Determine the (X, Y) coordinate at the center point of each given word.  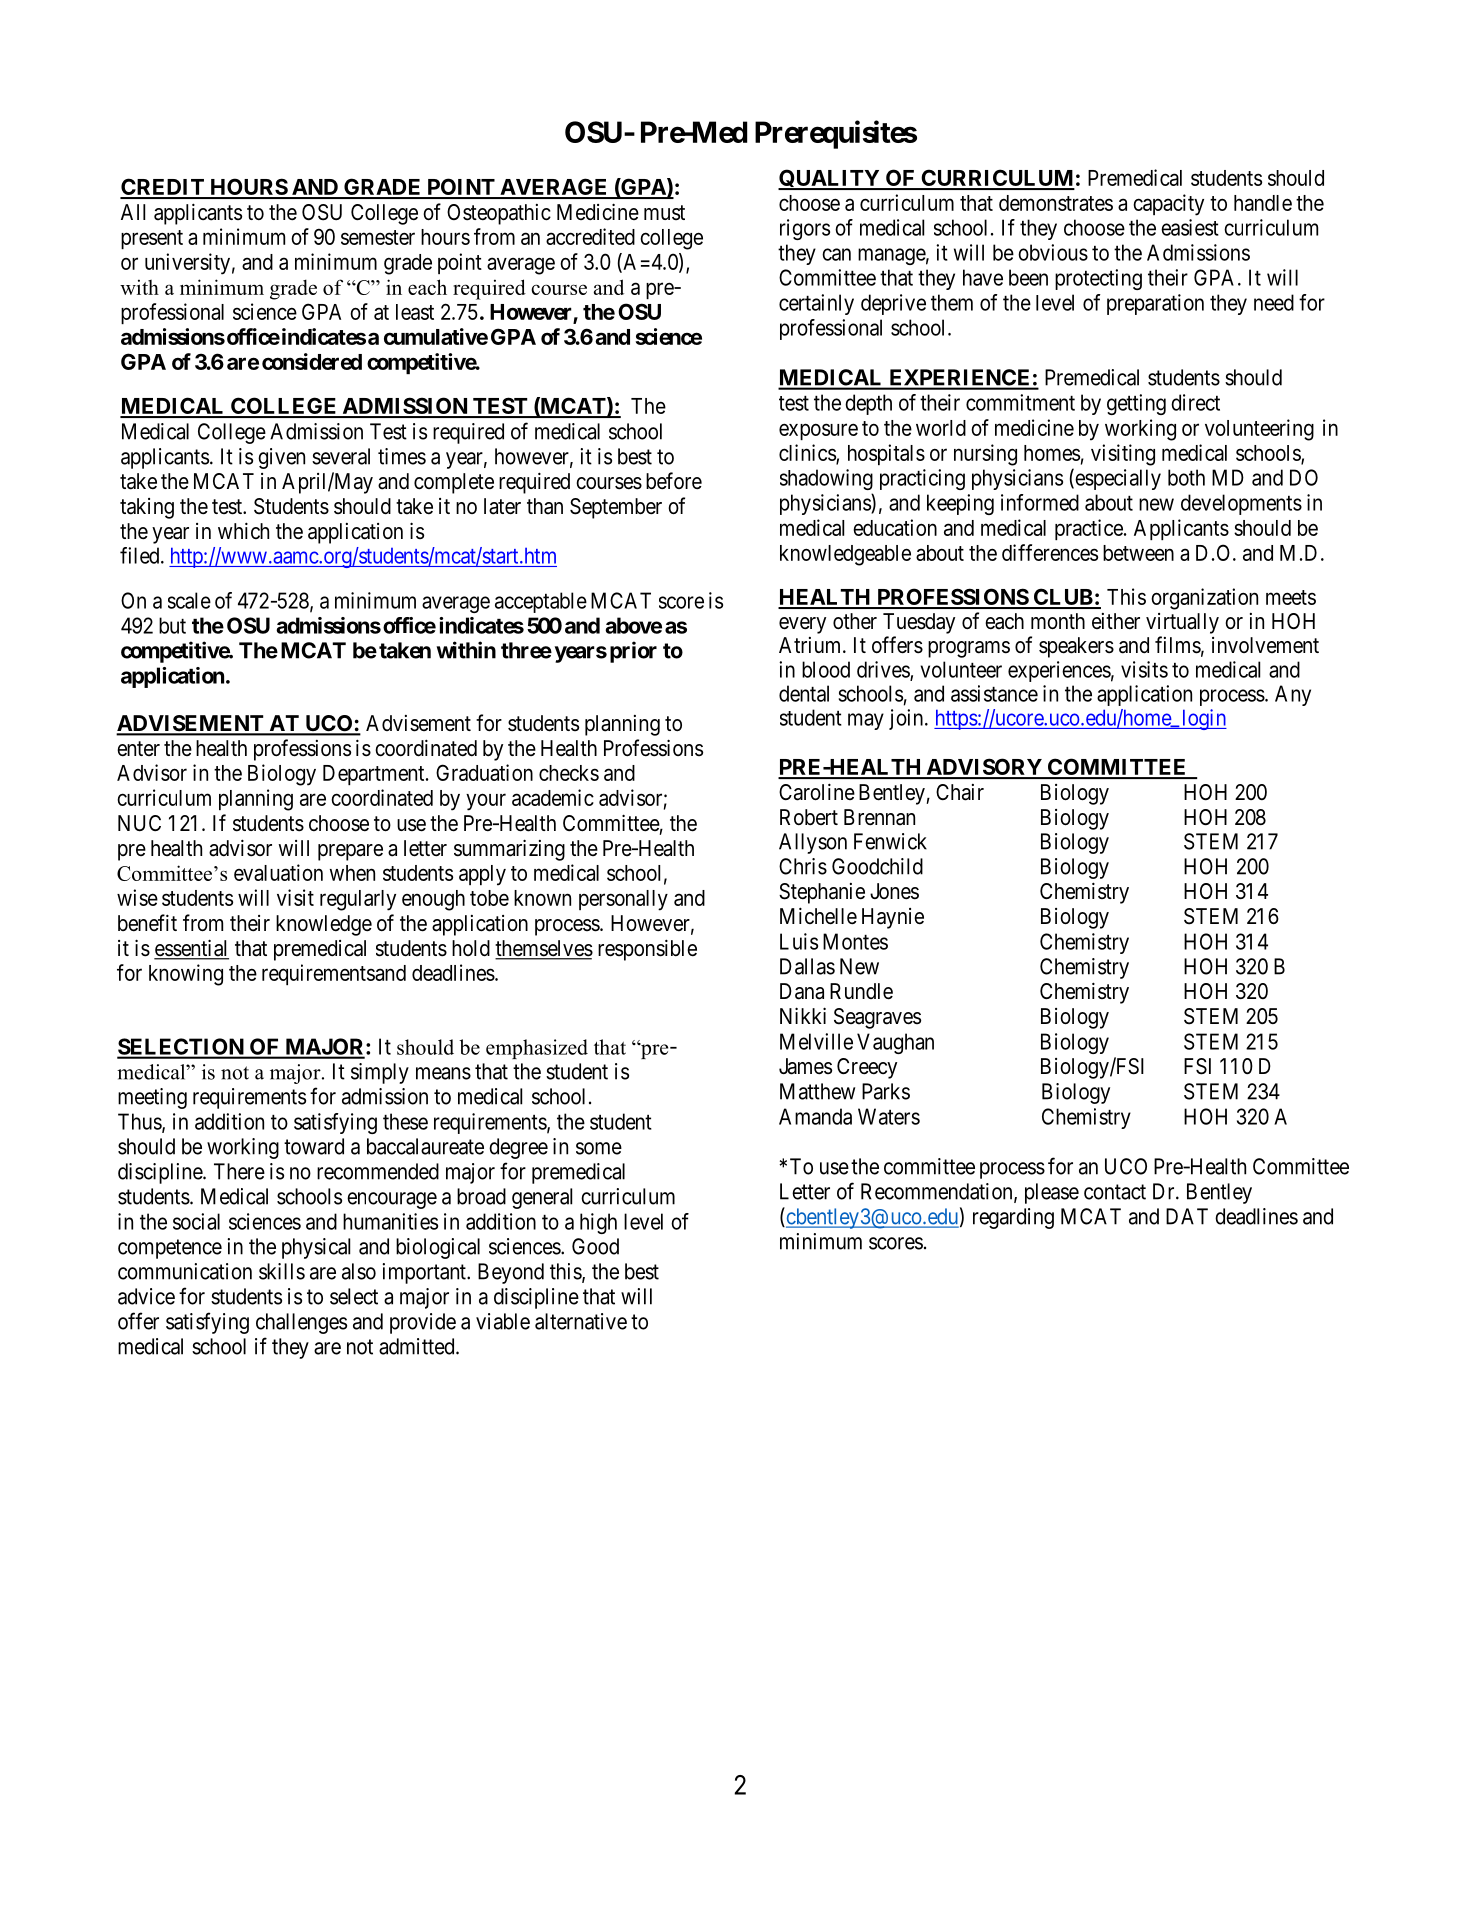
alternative (581, 1321)
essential (191, 949)
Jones (894, 891)
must (664, 212)
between (1138, 553)
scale (189, 600)
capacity (1168, 205)
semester (378, 237)
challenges (301, 1323)
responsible (647, 950)
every (802, 625)
